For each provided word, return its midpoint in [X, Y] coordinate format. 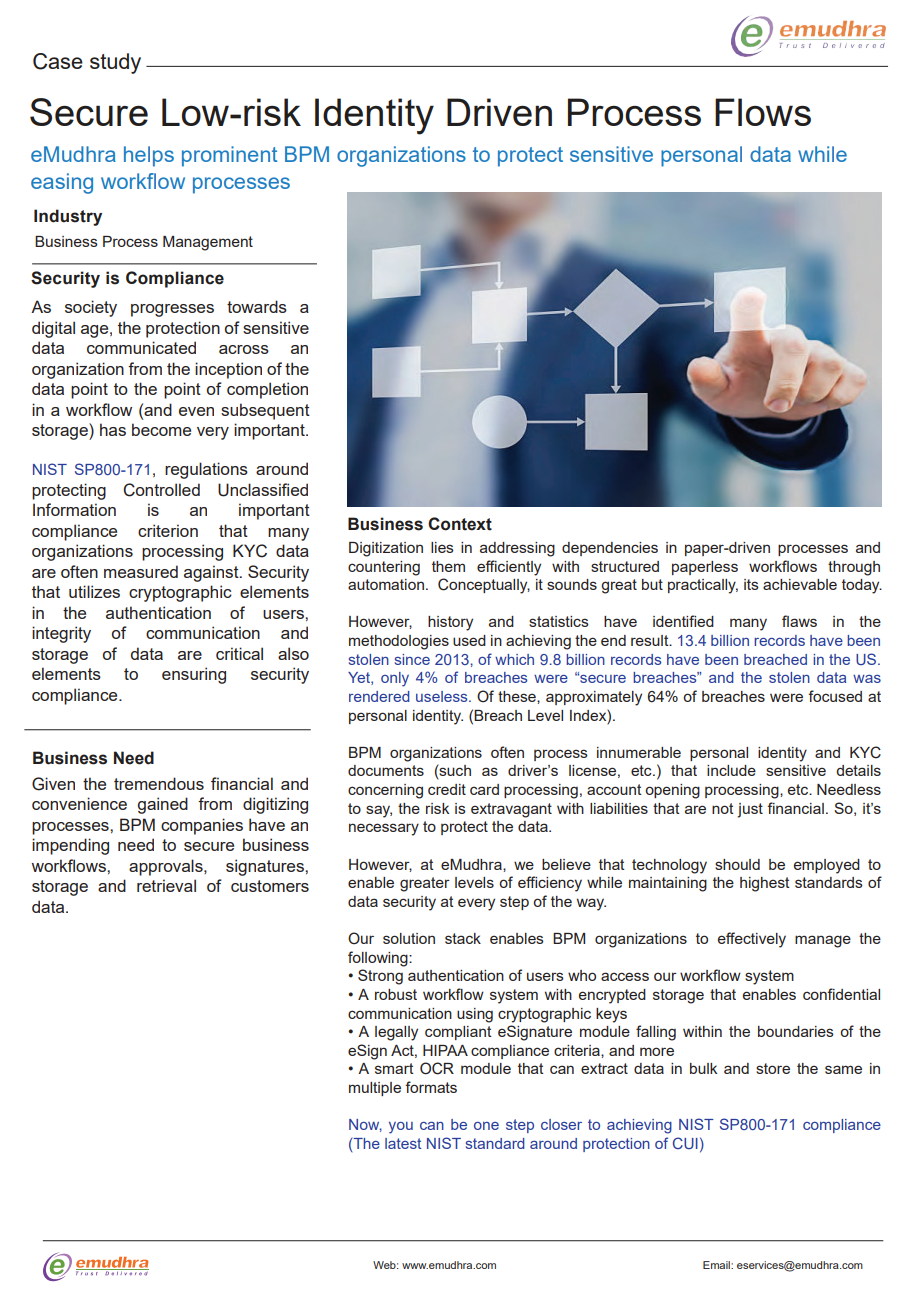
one [486, 1126]
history [450, 623]
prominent [229, 156]
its [751, 584]
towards [257, 306]
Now [365, 1125]
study [115, 63]
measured [141, 571]
